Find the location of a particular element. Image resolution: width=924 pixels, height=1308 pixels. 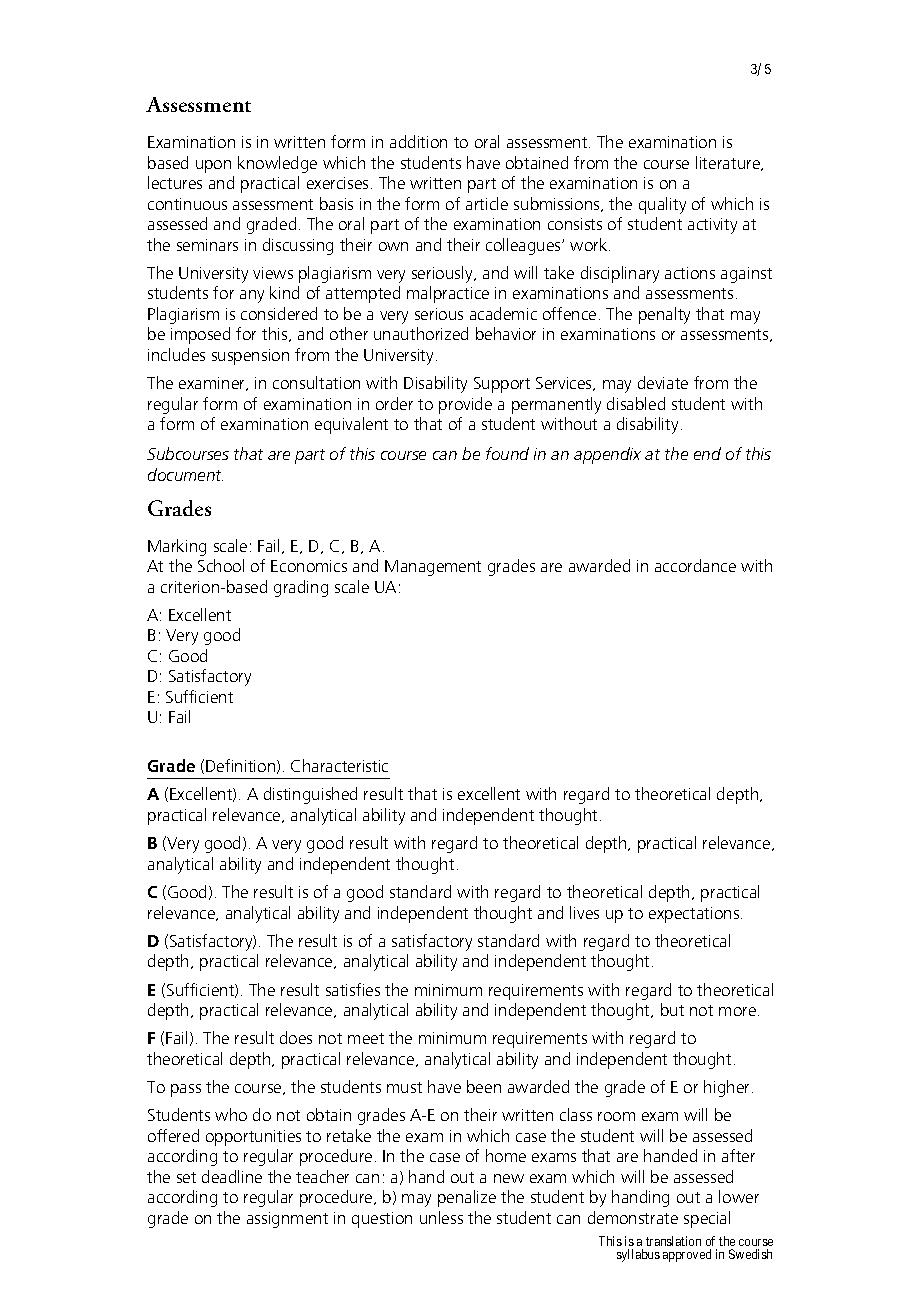

accordance is located at coordinates (695, 565).
